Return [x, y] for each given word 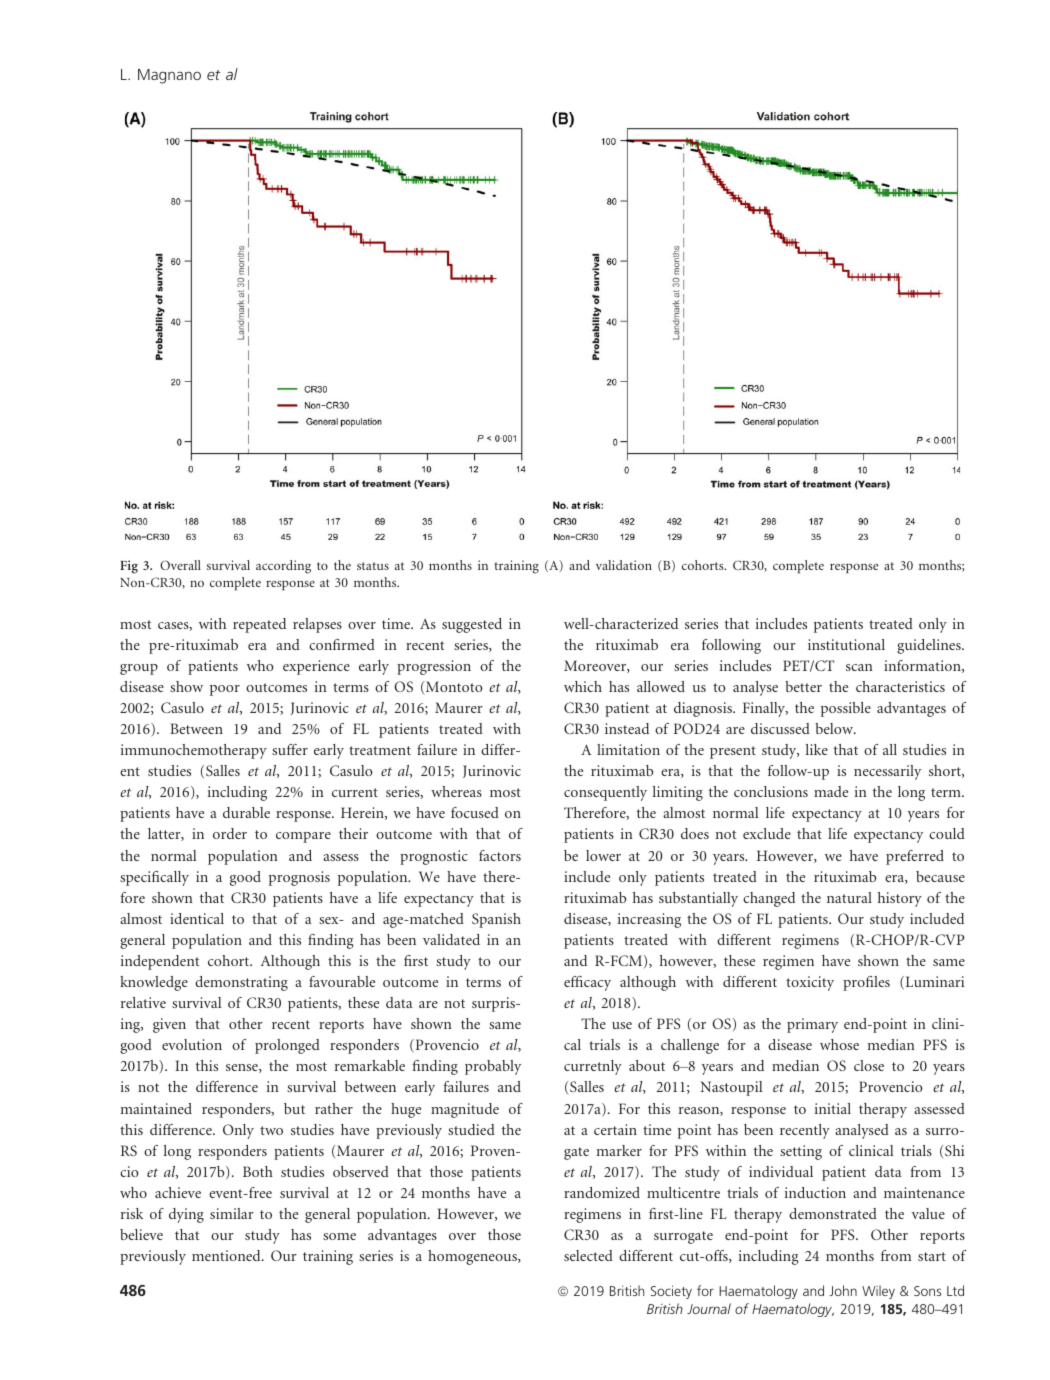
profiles [866, 983]
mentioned [227, 1255]
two [271, 1130]
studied [471, 1129]
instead [627, 728]
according [283, 567]
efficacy [587, 983]
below [835, 728]
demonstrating [241, 983]
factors [500, 855]
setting [801, 1152]
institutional [846, 644]
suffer [290, 749]
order [230, 833]
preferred [915, 857]
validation [624, 565]
